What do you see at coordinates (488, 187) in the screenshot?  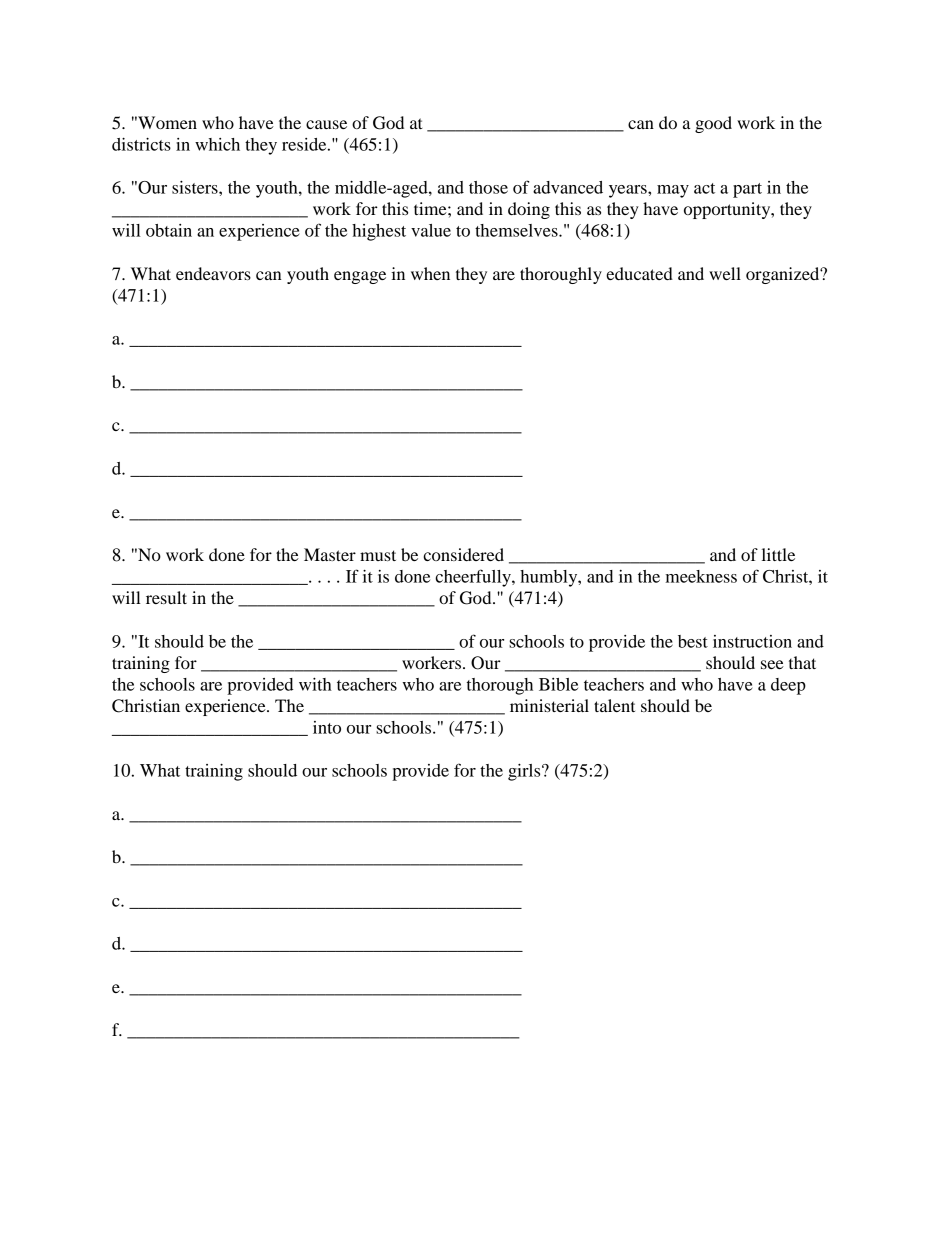 I see `those` at bounding box center [488, 187].
